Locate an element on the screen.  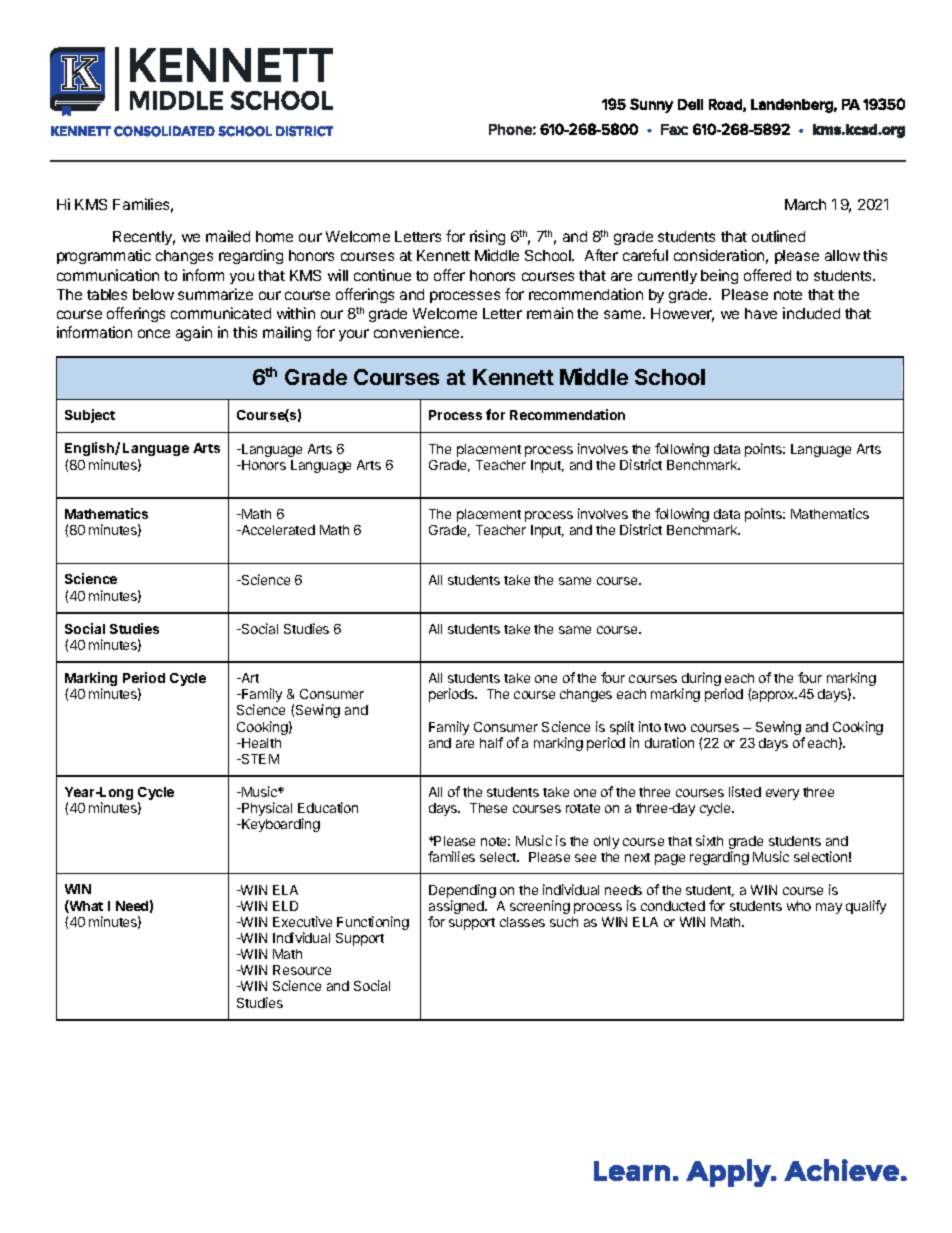
classes is located at coordinates (522, 922).
